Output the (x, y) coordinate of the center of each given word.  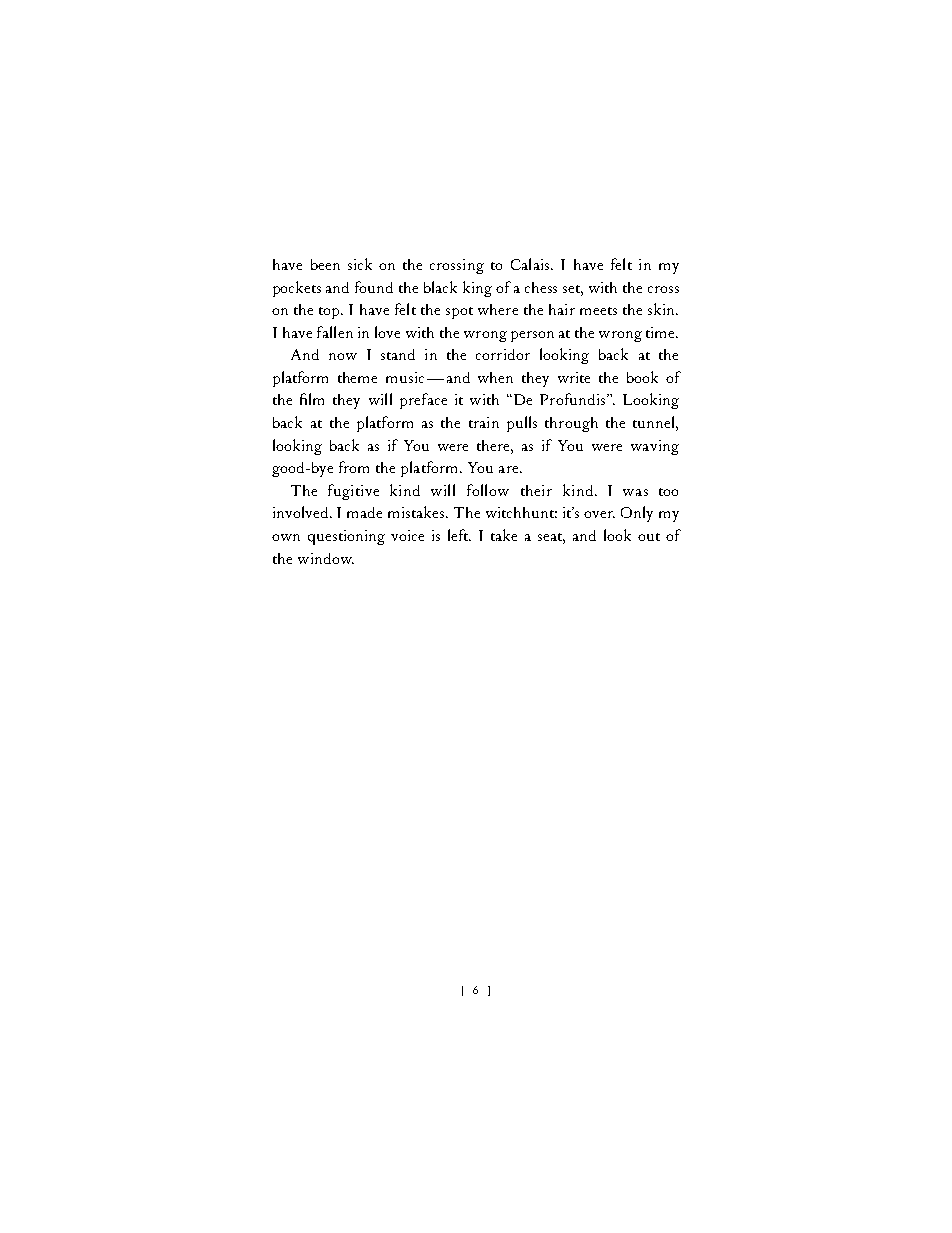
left (459, 535)
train (484, 422)
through (571, 424)
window (326, 558)
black (440, 287)
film (312, 399)
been (325, 264)
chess (541, 287)
